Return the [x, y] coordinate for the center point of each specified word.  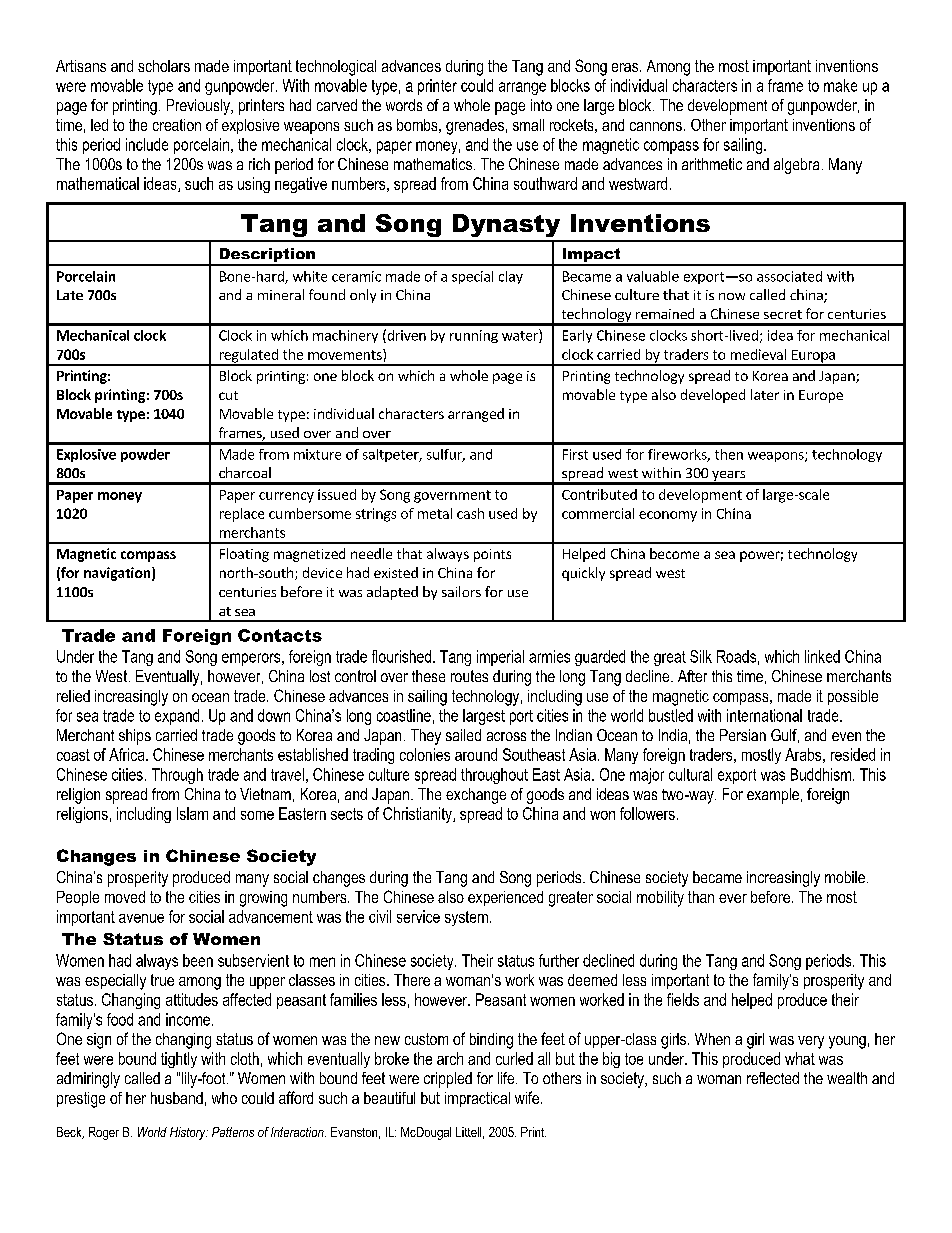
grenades [475, 127]
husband [177, 1098]
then [729, 454]
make [840, 85]
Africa [128, 754]
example [773, 796]
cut [228, 395]
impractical [477, 1099]
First [575, 454]
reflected [773, 1078]
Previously [199, 107]
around [476, 754]
